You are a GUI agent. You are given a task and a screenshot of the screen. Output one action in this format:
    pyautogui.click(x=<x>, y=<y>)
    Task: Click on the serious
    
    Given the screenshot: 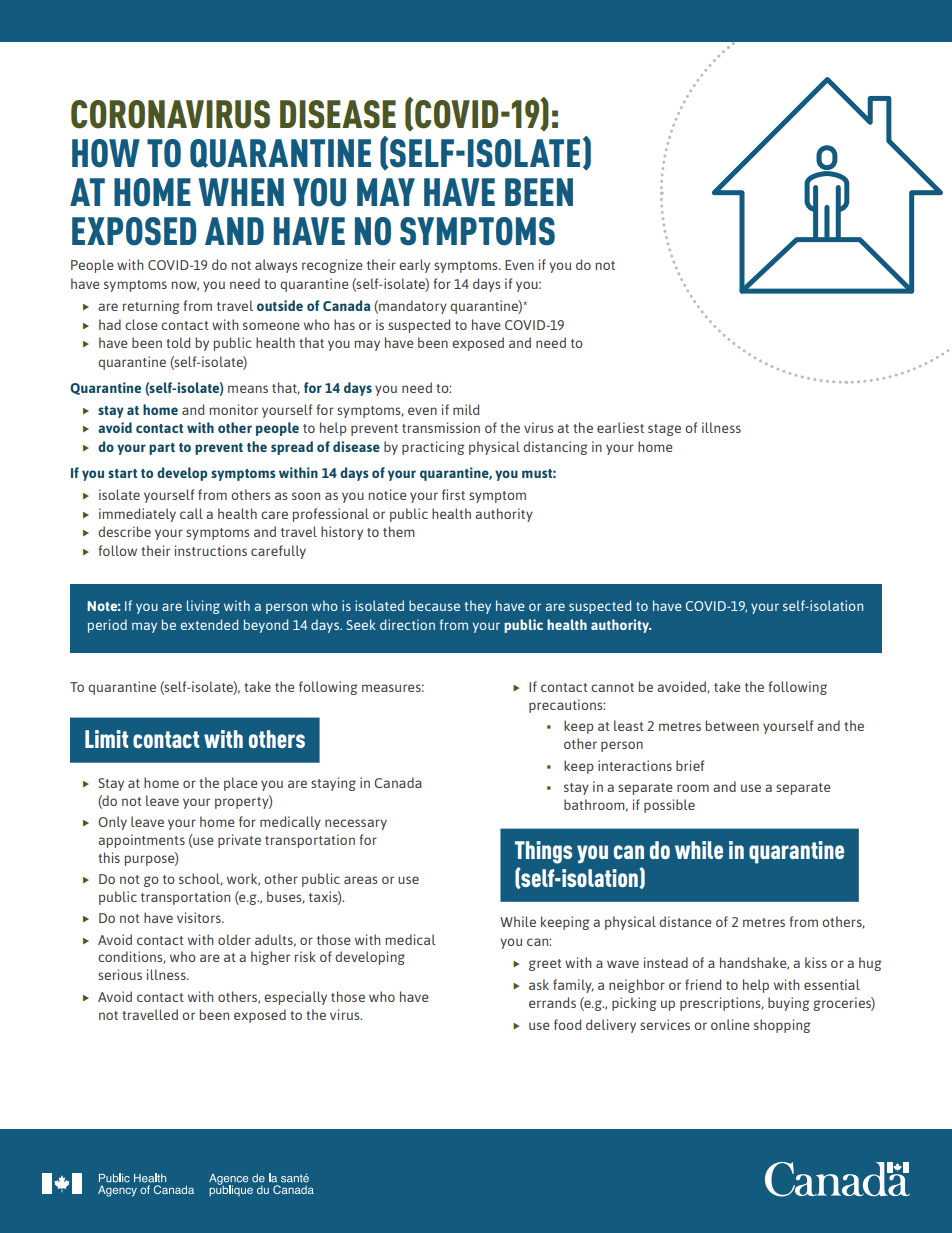 What is the action you would take?
    pyautogui.click(x=120, y=974)
